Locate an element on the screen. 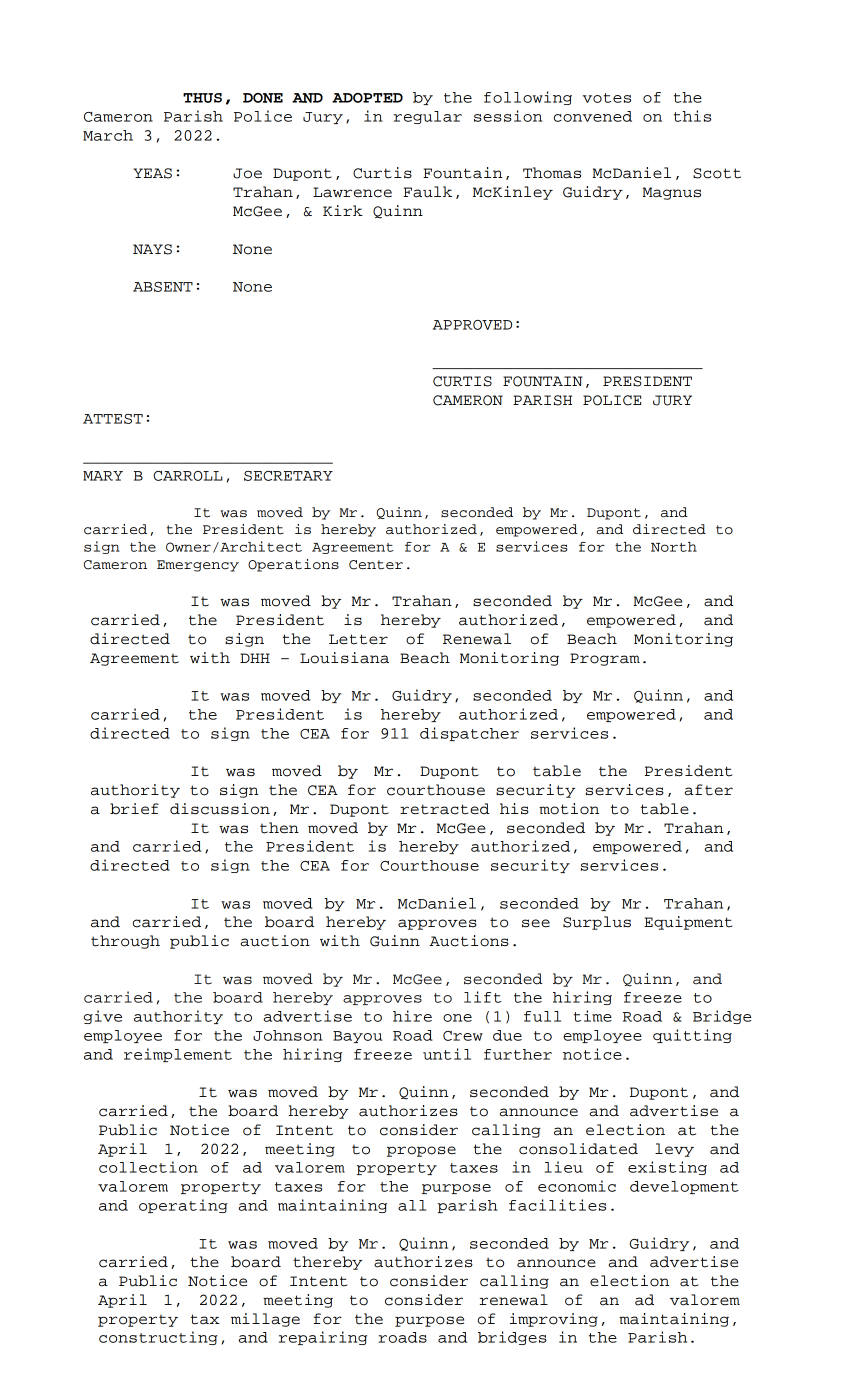 The image size is (849, 1400). constructing is located at coordinates (158, 1338).
